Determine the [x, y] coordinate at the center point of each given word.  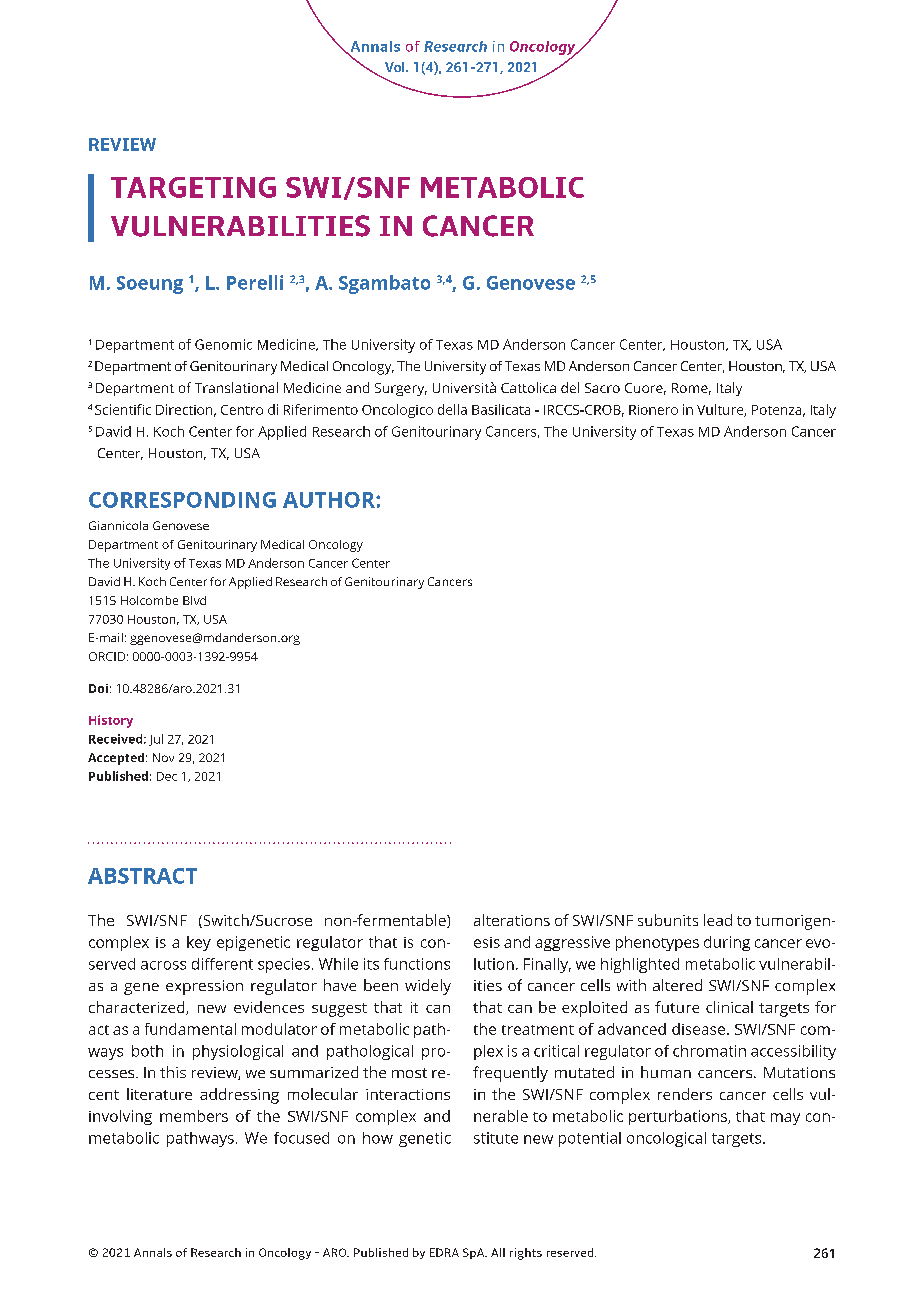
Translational [236, 387]
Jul [156, 740]
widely [428, 987]
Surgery [401, 389]
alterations [512, 920]
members [194, 1116]
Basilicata [501, 409]
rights [526, 1254]
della [452, 409]
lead [718, 920]
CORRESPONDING [182, 500]
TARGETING [193, 187]
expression [204, 987]
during [727, 943]
